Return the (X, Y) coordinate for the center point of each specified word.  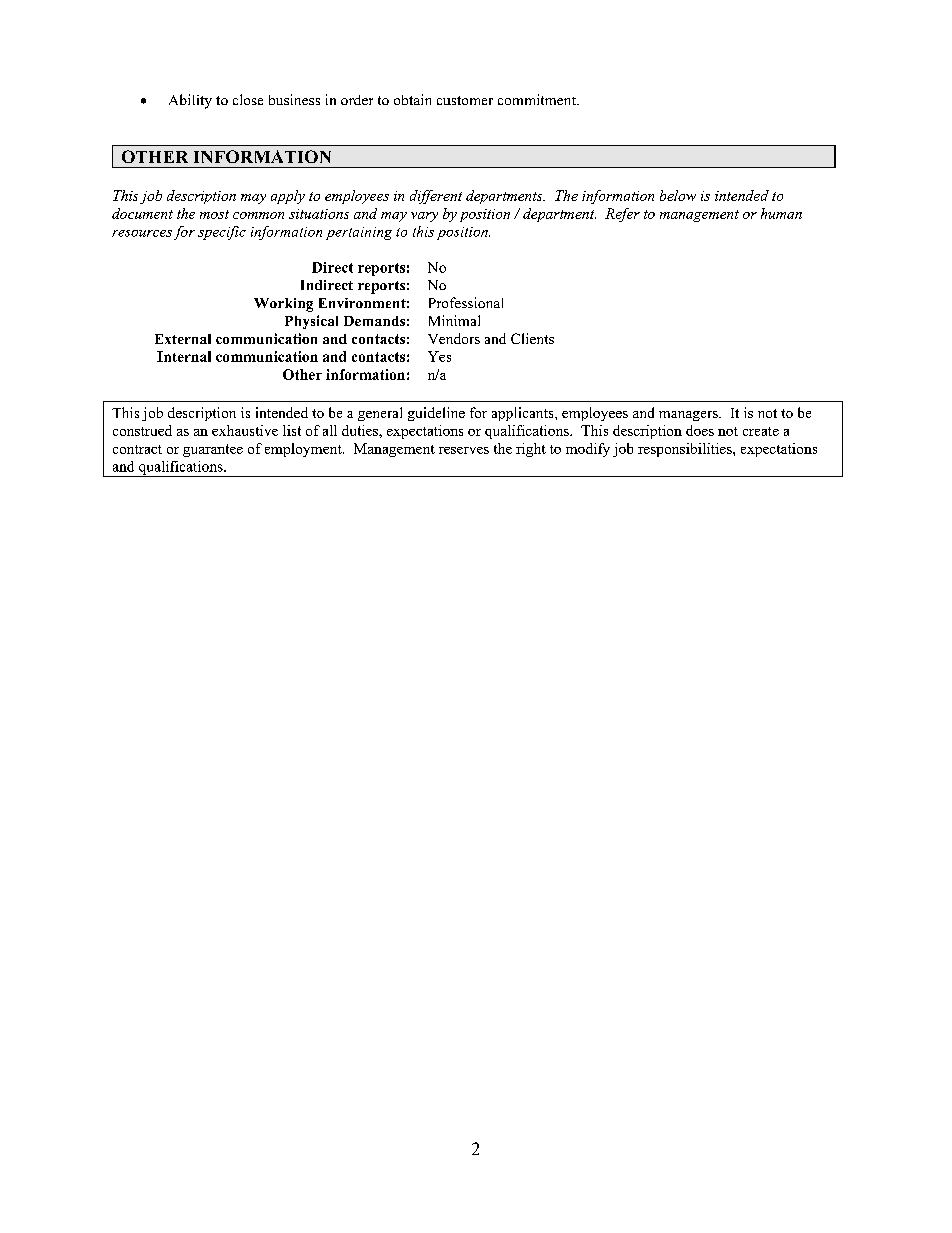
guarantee (213, 450)
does (700, 430)
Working (283, 305)
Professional (466, 302)
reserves (464, 450)
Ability (190, 101)
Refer (622, 215)
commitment (538, 99)
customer (465, 100)
